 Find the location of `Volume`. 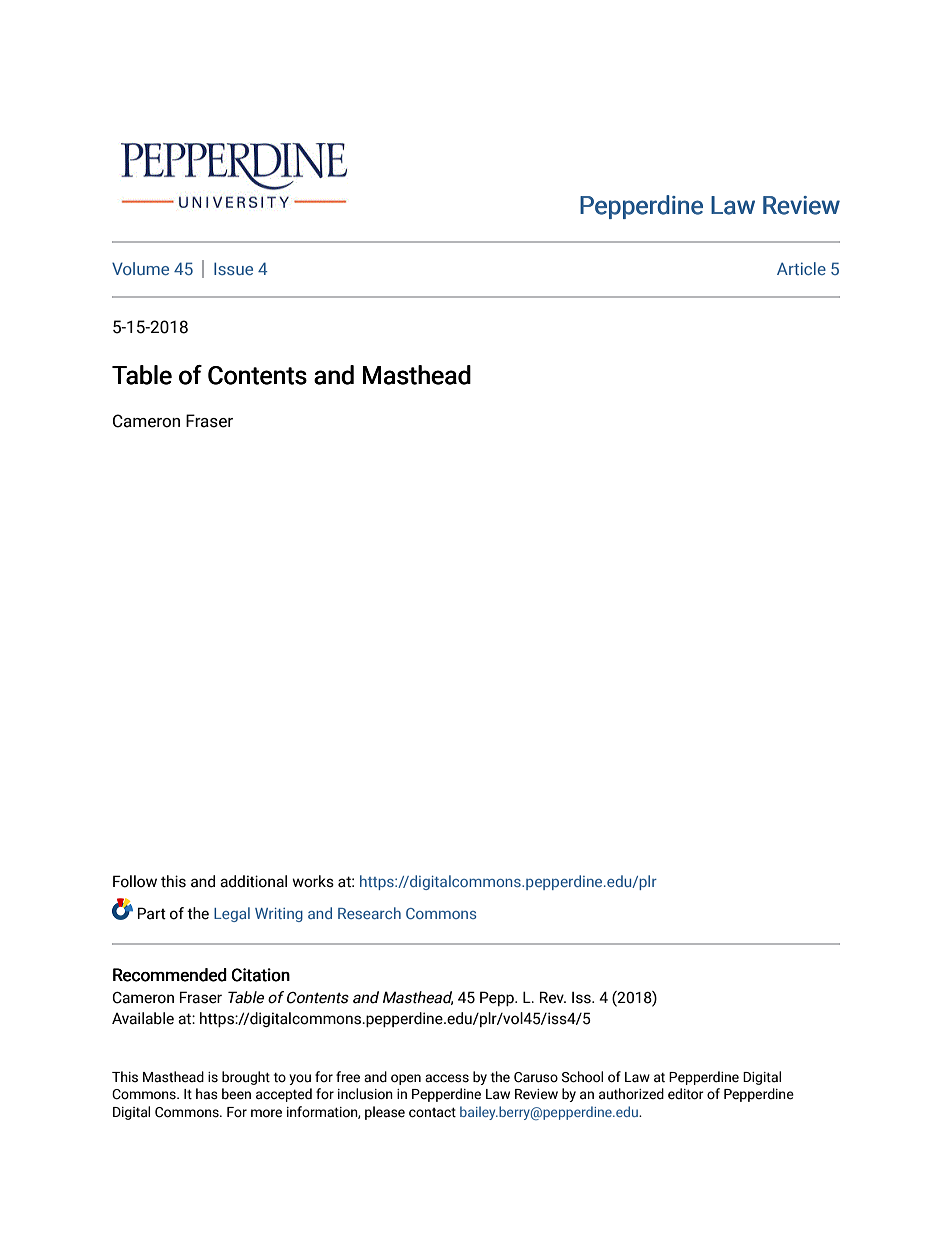

Volume is located at coordinates (140, 268).
